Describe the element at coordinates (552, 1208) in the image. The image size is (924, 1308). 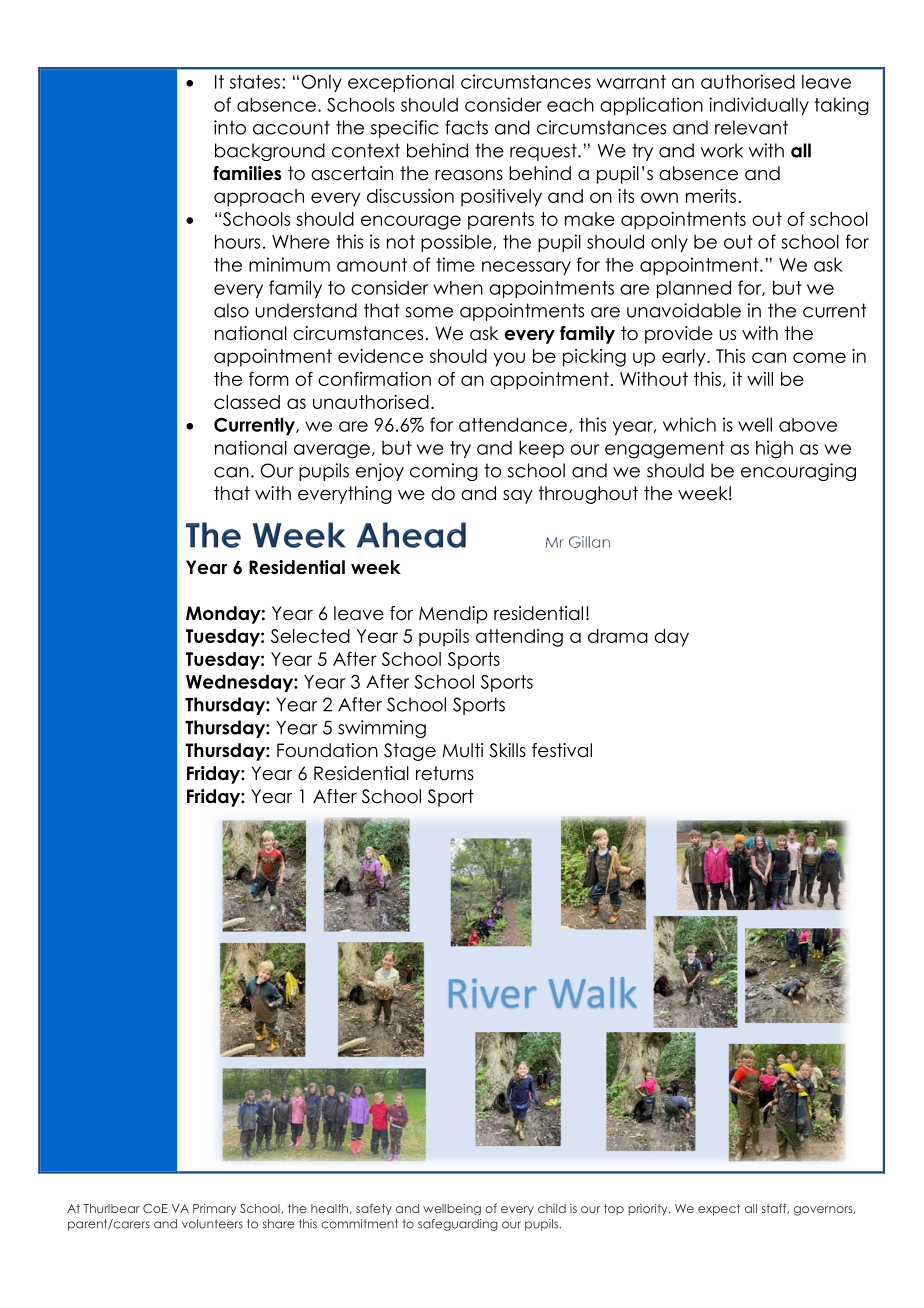
I see `child` at that location.
